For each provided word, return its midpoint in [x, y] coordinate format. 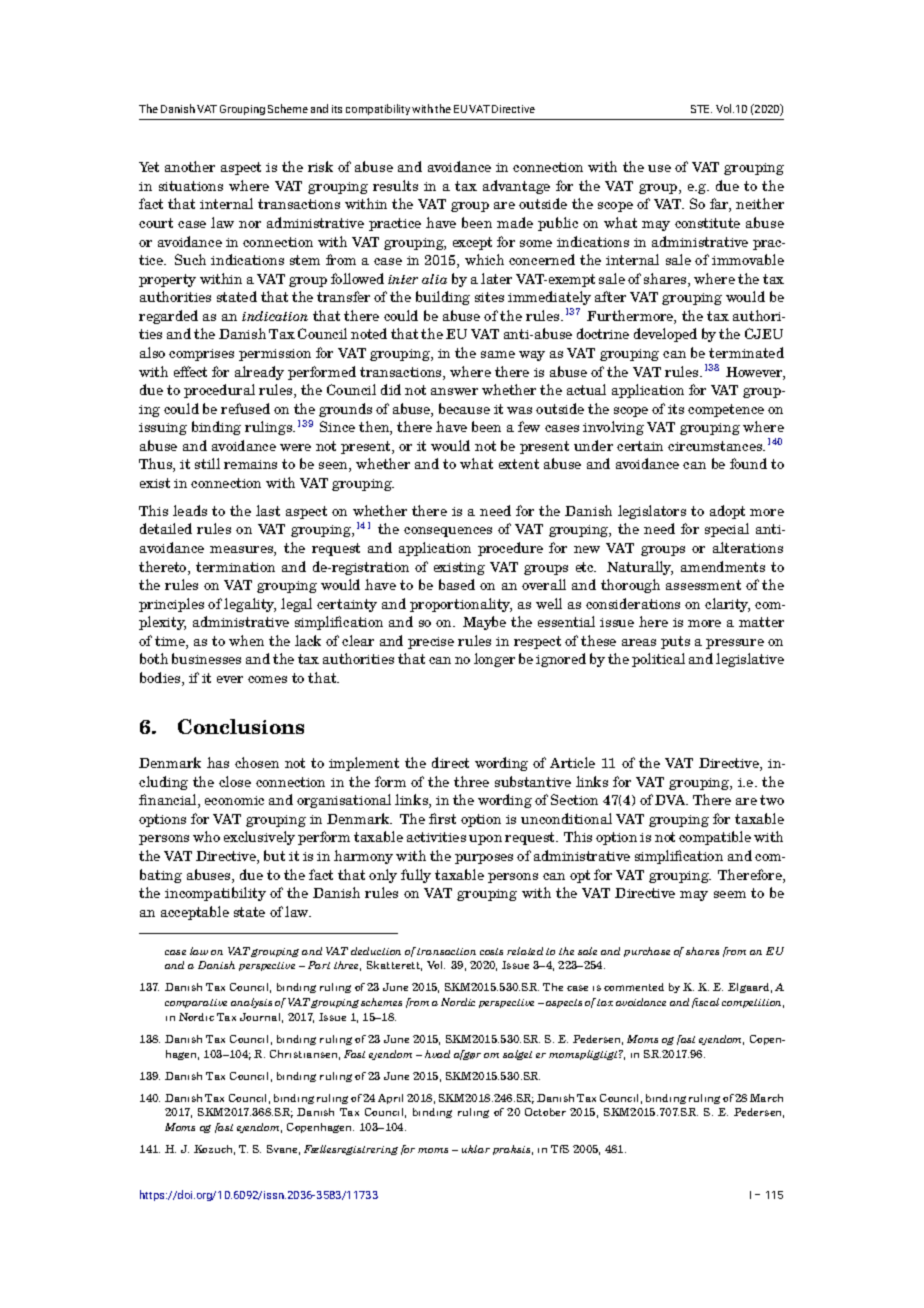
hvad [437, 1054]
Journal [261, 1018]
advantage [516, 187]
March [766, 1098]
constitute [707, 223]
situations [191, 186]
